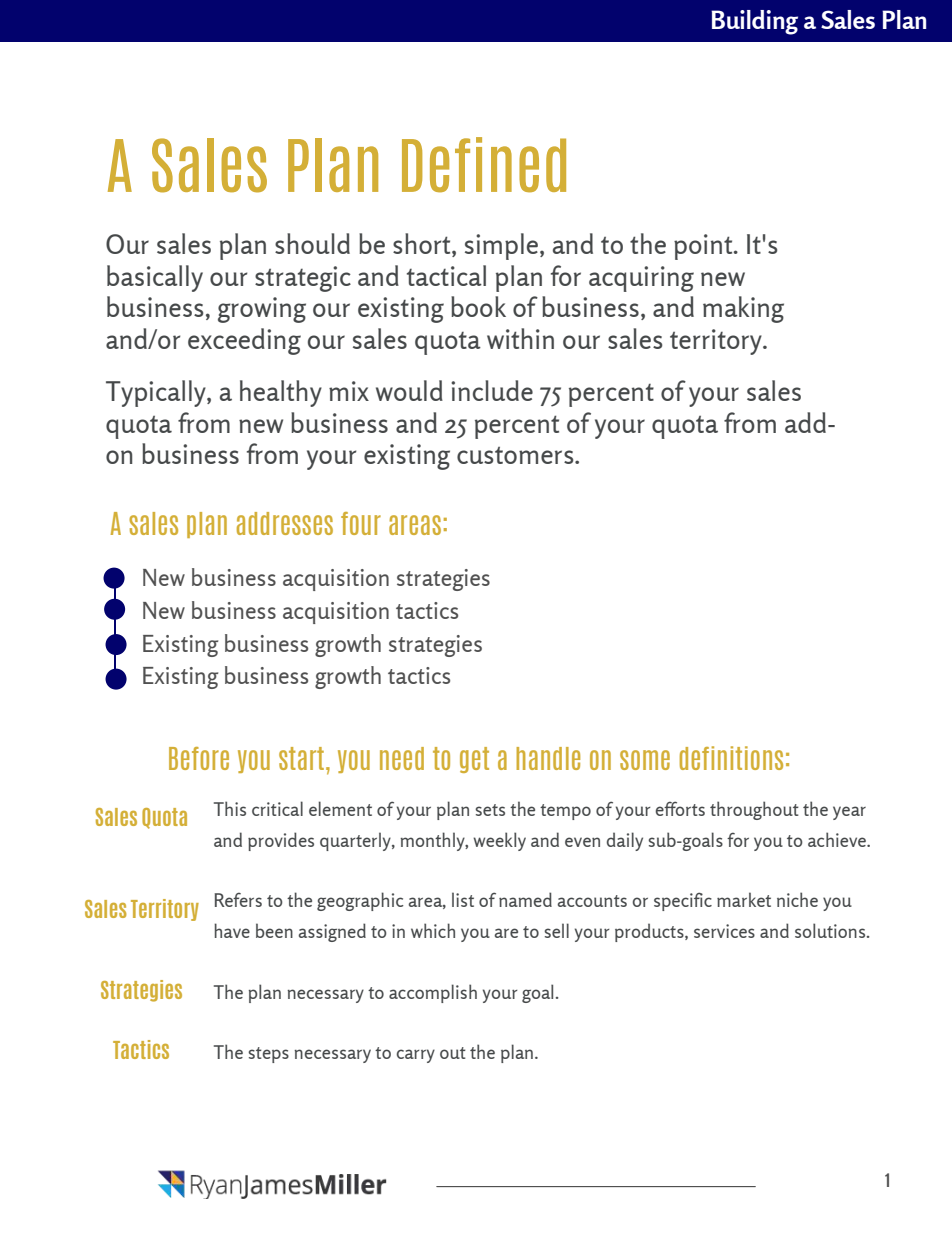  What do you see at coordinates (499, 841) in the screenshot?
I see `weekly` at bounding box center [499, 841].
